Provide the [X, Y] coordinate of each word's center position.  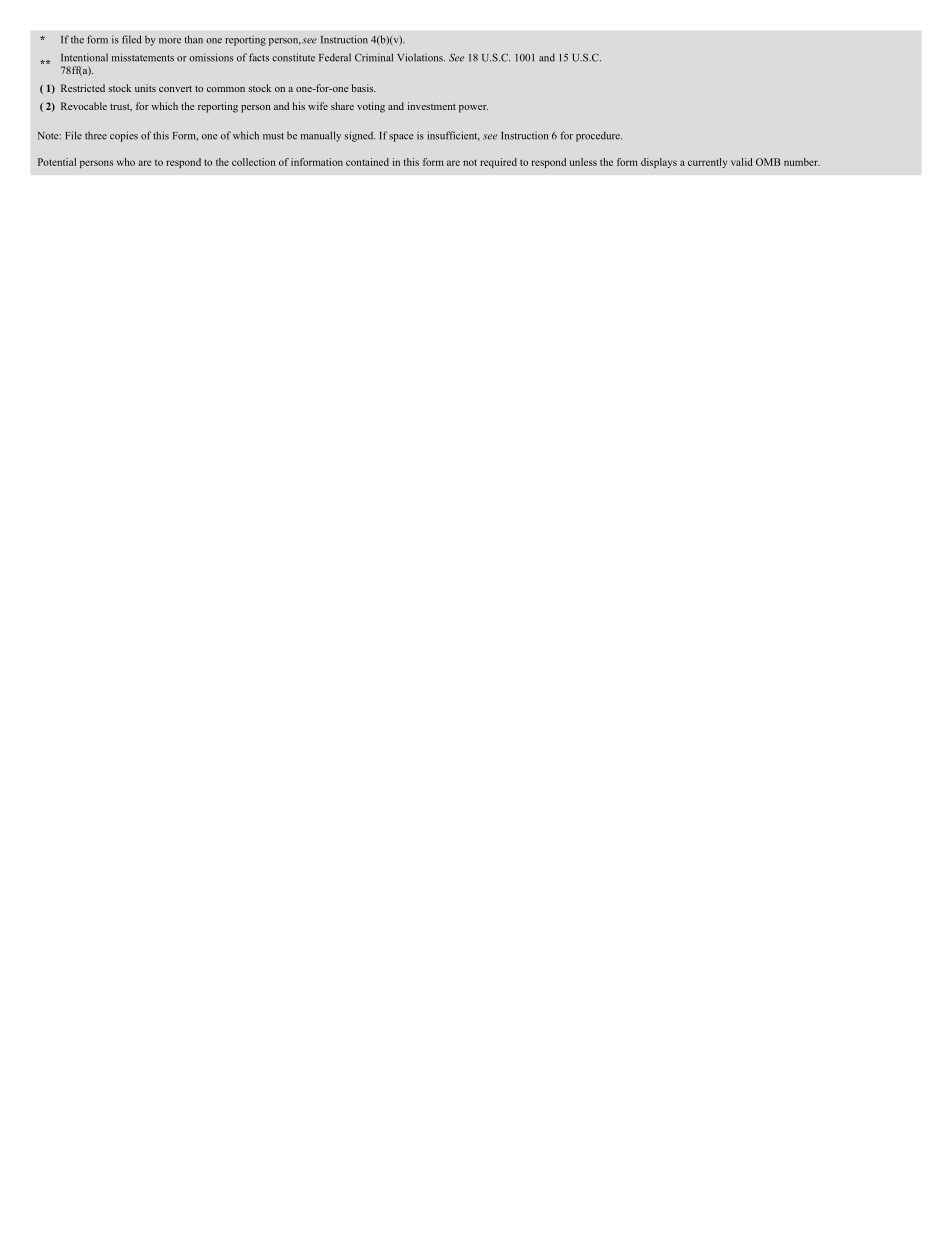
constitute [293, 57]
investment [432, 106]
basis [364, 88]
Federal [335, 57]
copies [124, 136]
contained [367, 162]
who [126, 162]
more [170, 41]
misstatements [143, 57]
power [473, 109]
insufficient [453, 136]
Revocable [84, 106]
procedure [599, 136]
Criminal [374, 57]
